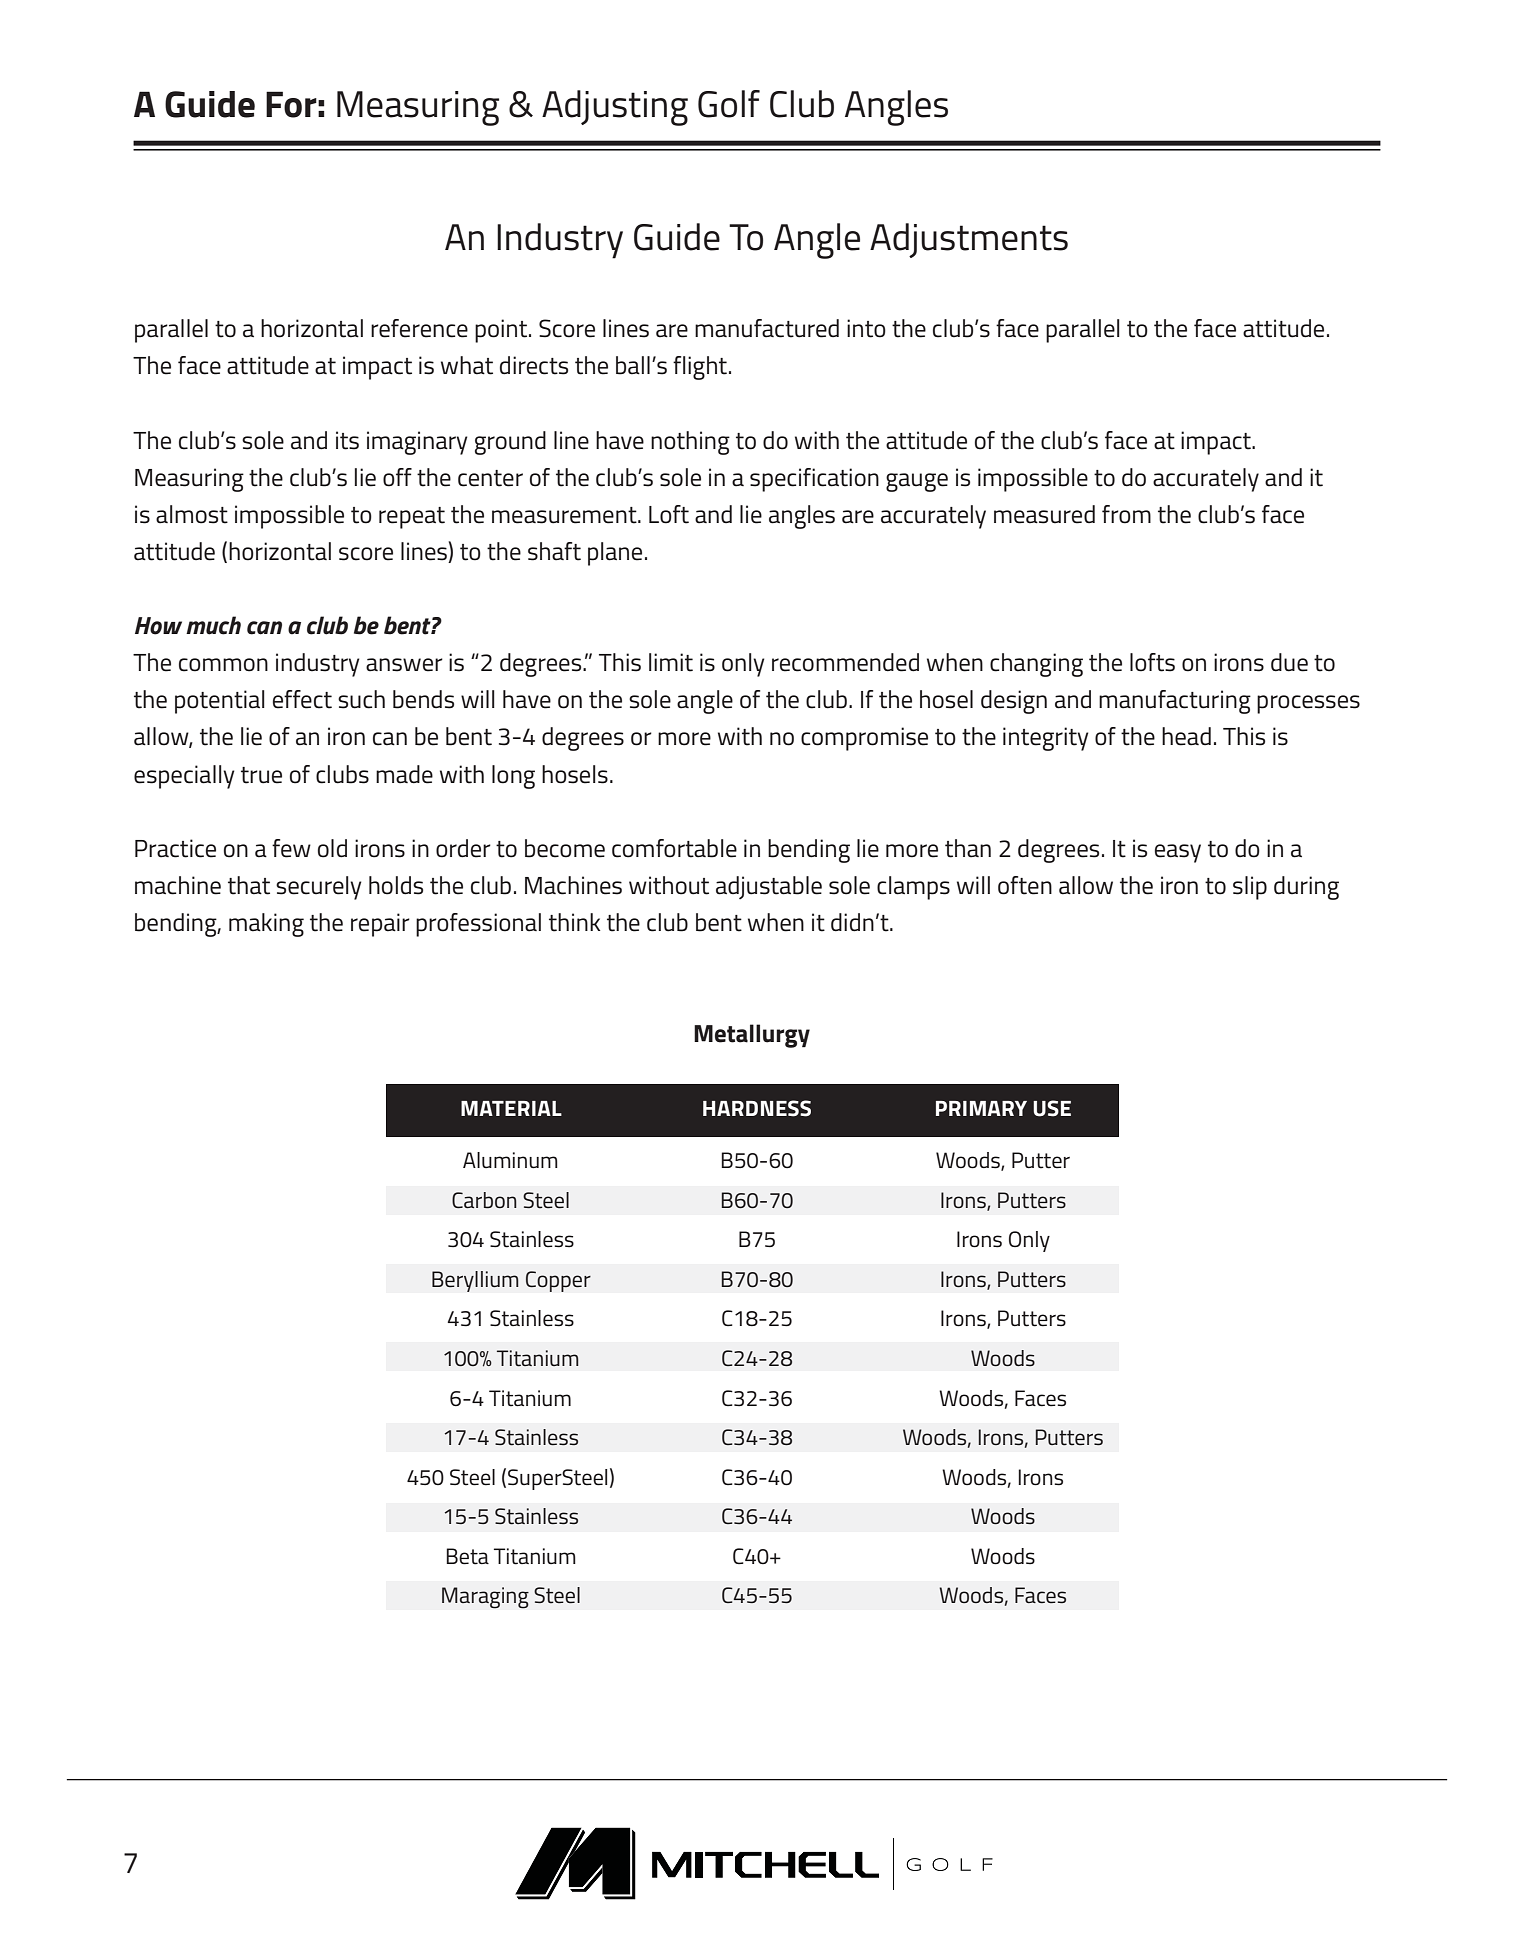  Describe the element at coordinates (729, 104) in the screenshot. I see `Golf` at that location.
